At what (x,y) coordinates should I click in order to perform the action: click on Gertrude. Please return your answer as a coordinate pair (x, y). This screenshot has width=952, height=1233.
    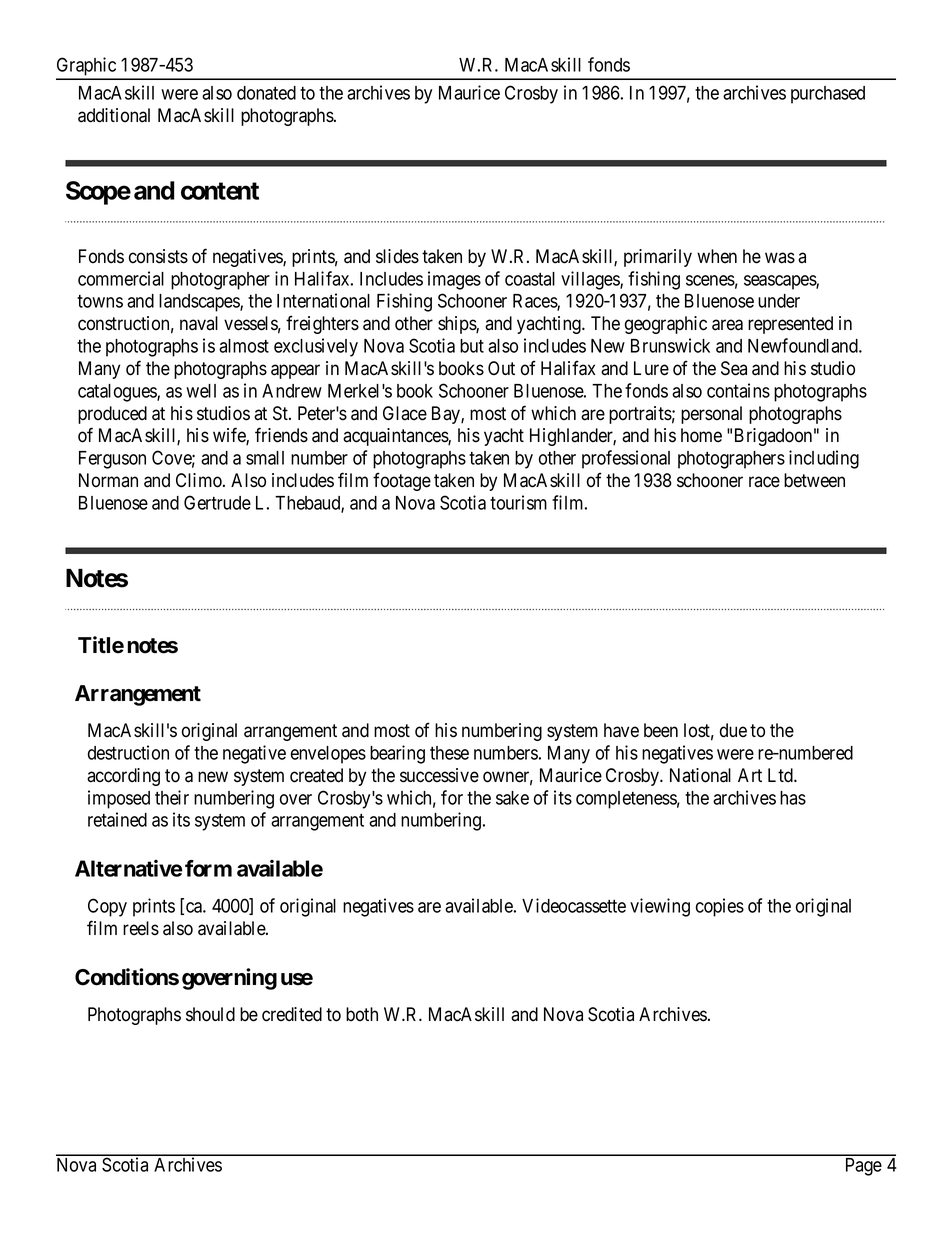
    Looking at the image, I should click on (217, 502).
